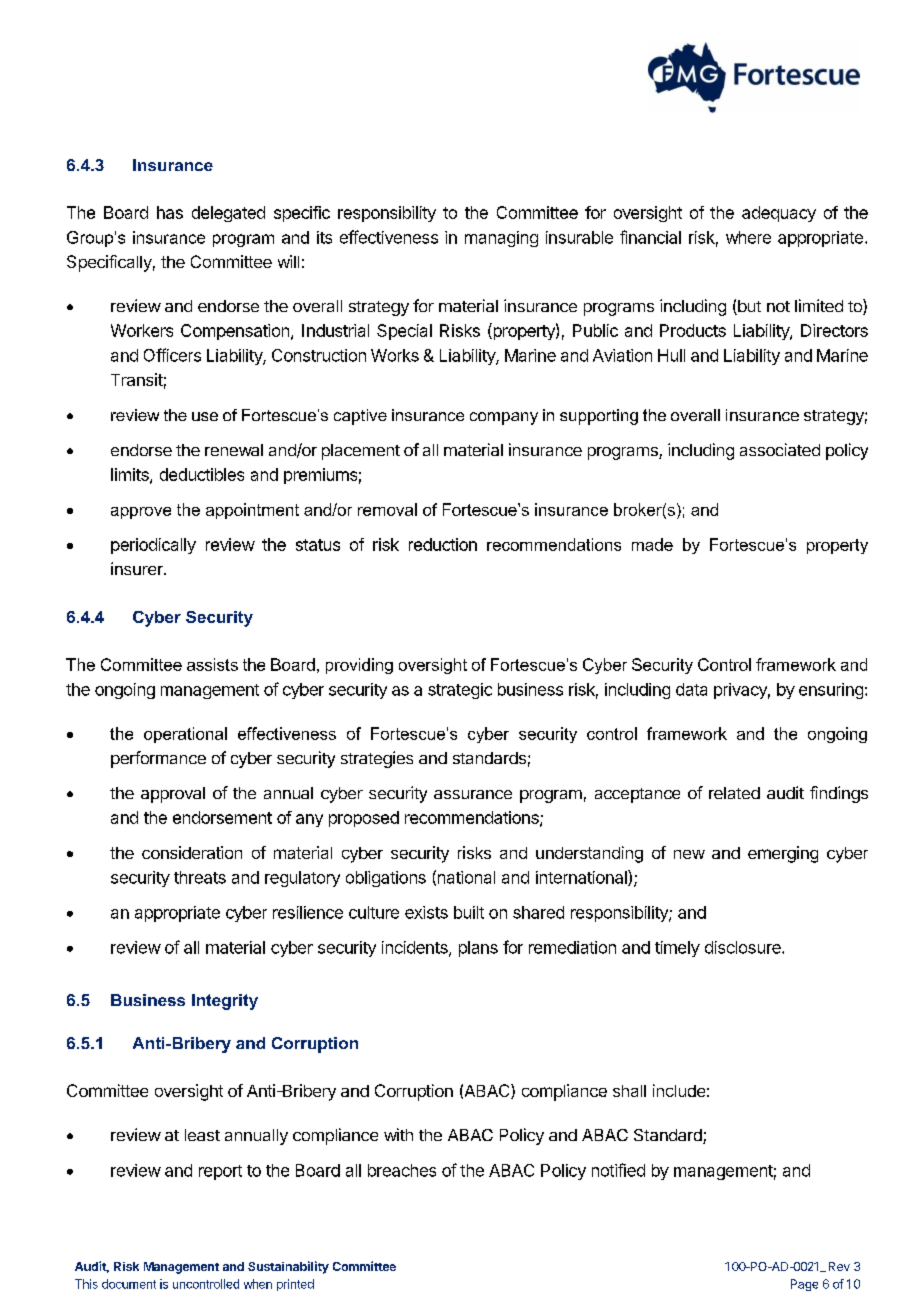 Image resolution: width=924 pixels, height=1308 pixels. Describe the element at coordinates (469, 912) in the image. I see `built` at that location.
